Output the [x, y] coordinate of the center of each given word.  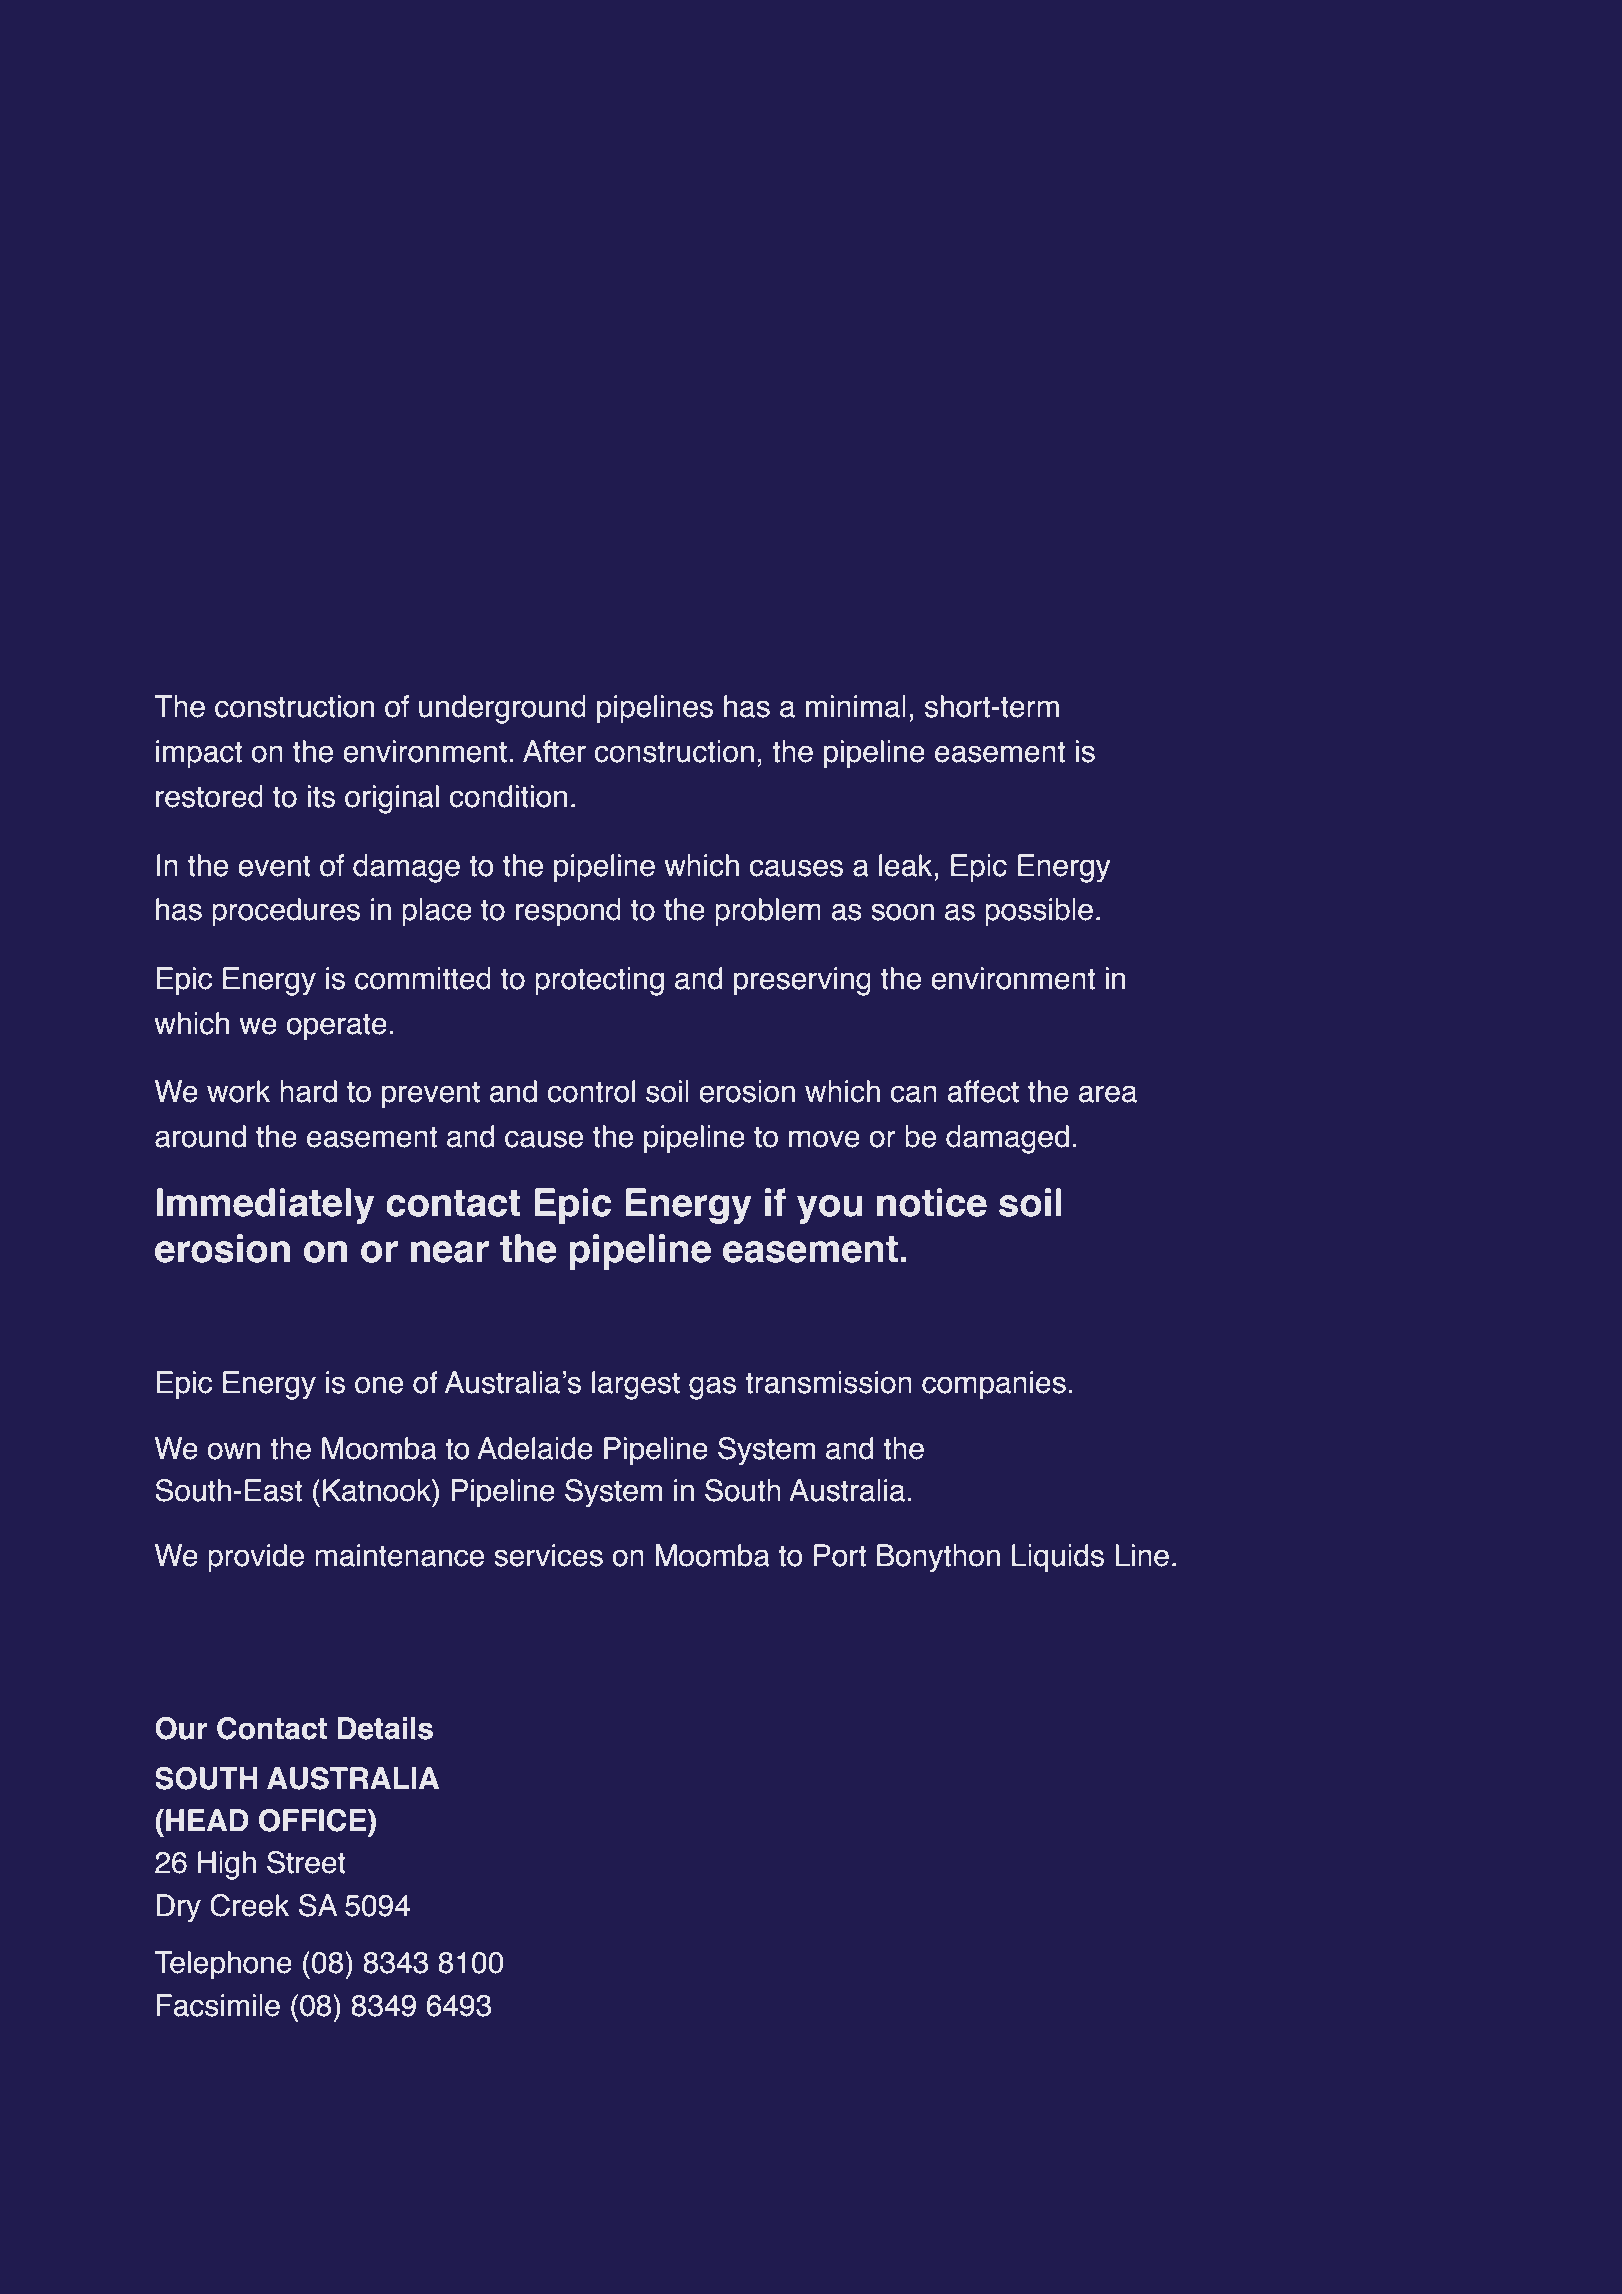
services [548, 1555]
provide [256, 1558]
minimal [856, 706]
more [261, 2102]
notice [932, 1202]
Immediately [265, 1206]
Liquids [1058, 1558]
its [321, 796]
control [591, 1091]
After [554, 751]
